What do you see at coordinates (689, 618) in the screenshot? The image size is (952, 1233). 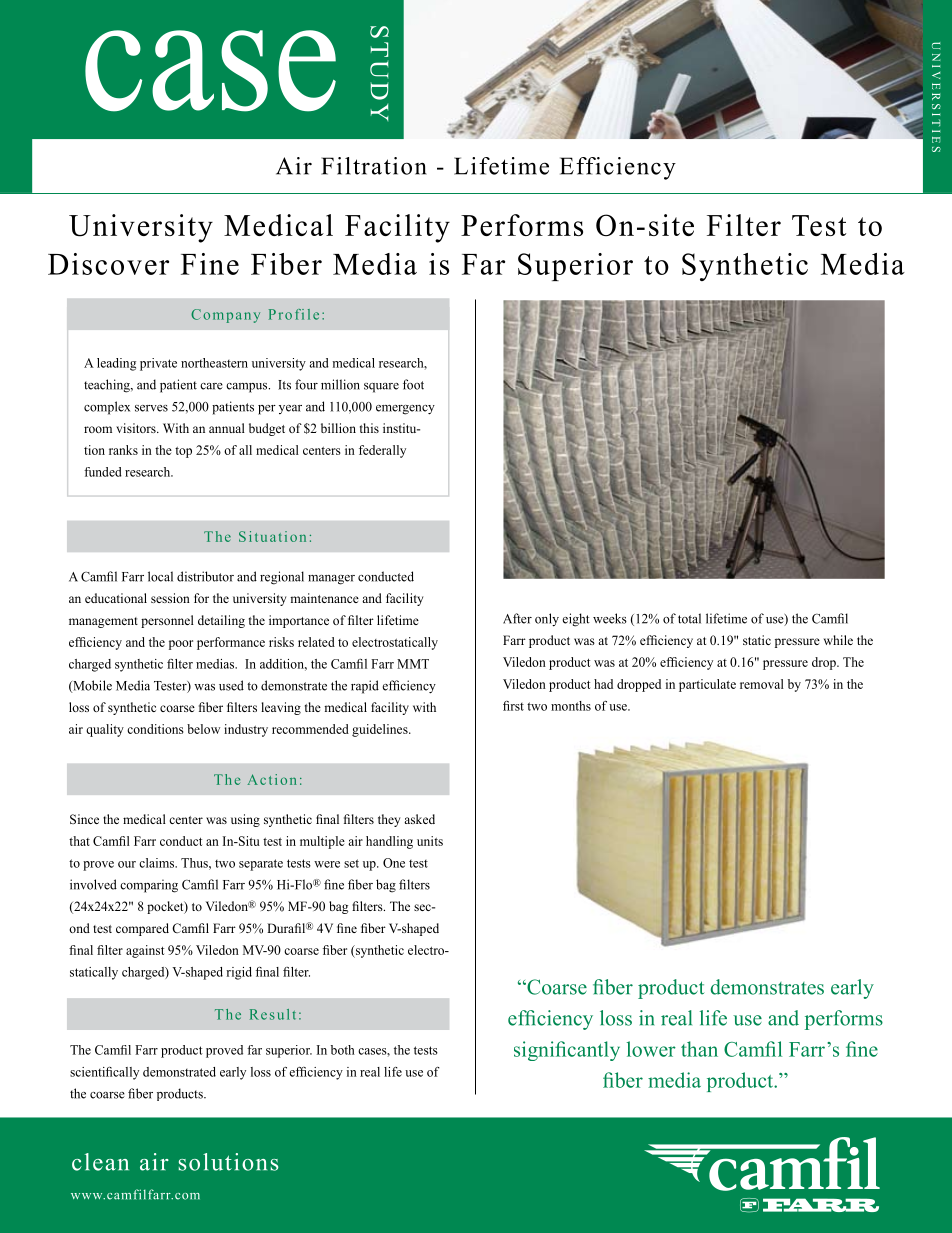 I see `total` at bounding box center [689, 618].
